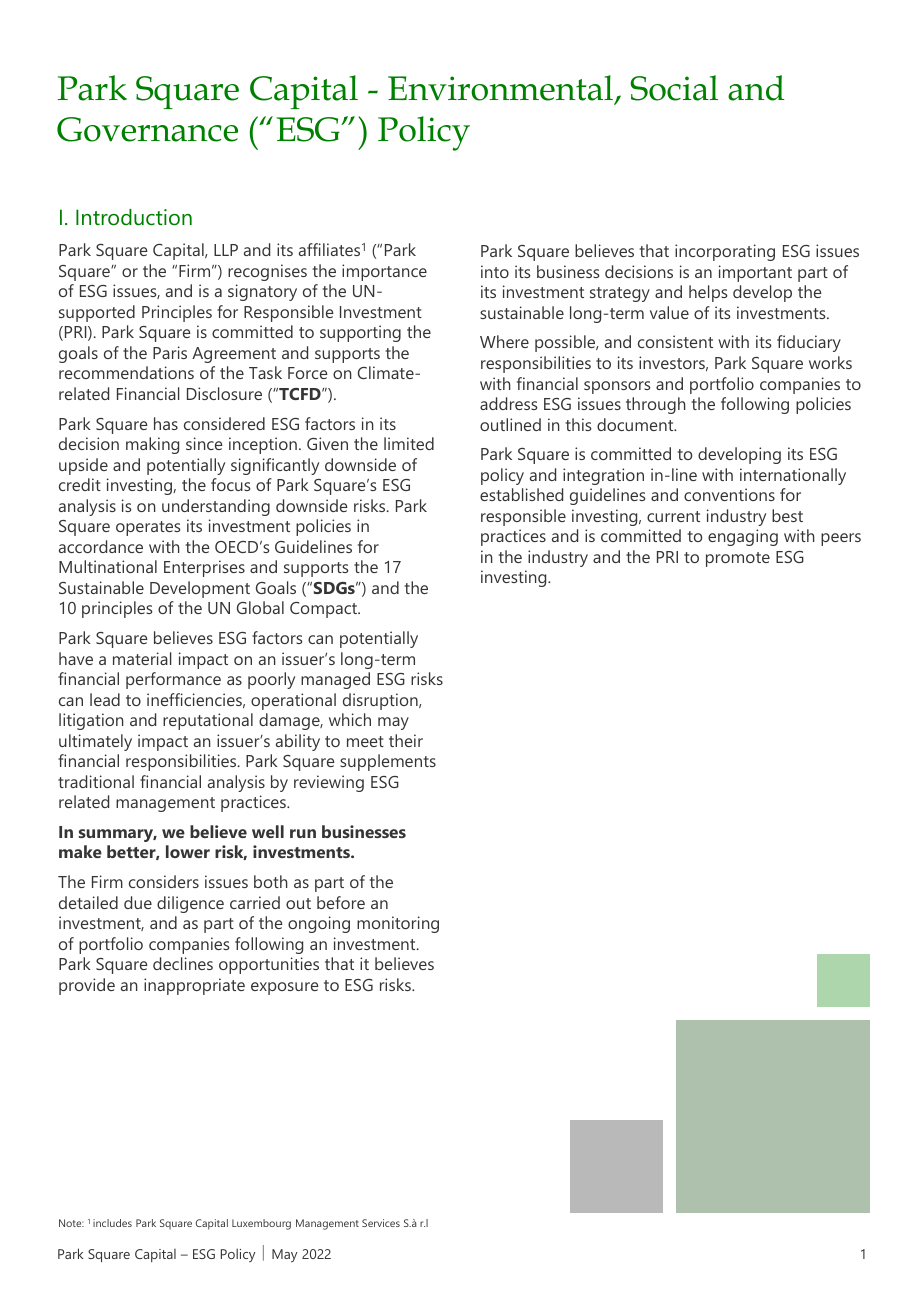 The height and width of the document is (1308, 924). What do you see at coordinates (388, 762) in the document?
I see `supplements` at bounding box center [388, 762].
